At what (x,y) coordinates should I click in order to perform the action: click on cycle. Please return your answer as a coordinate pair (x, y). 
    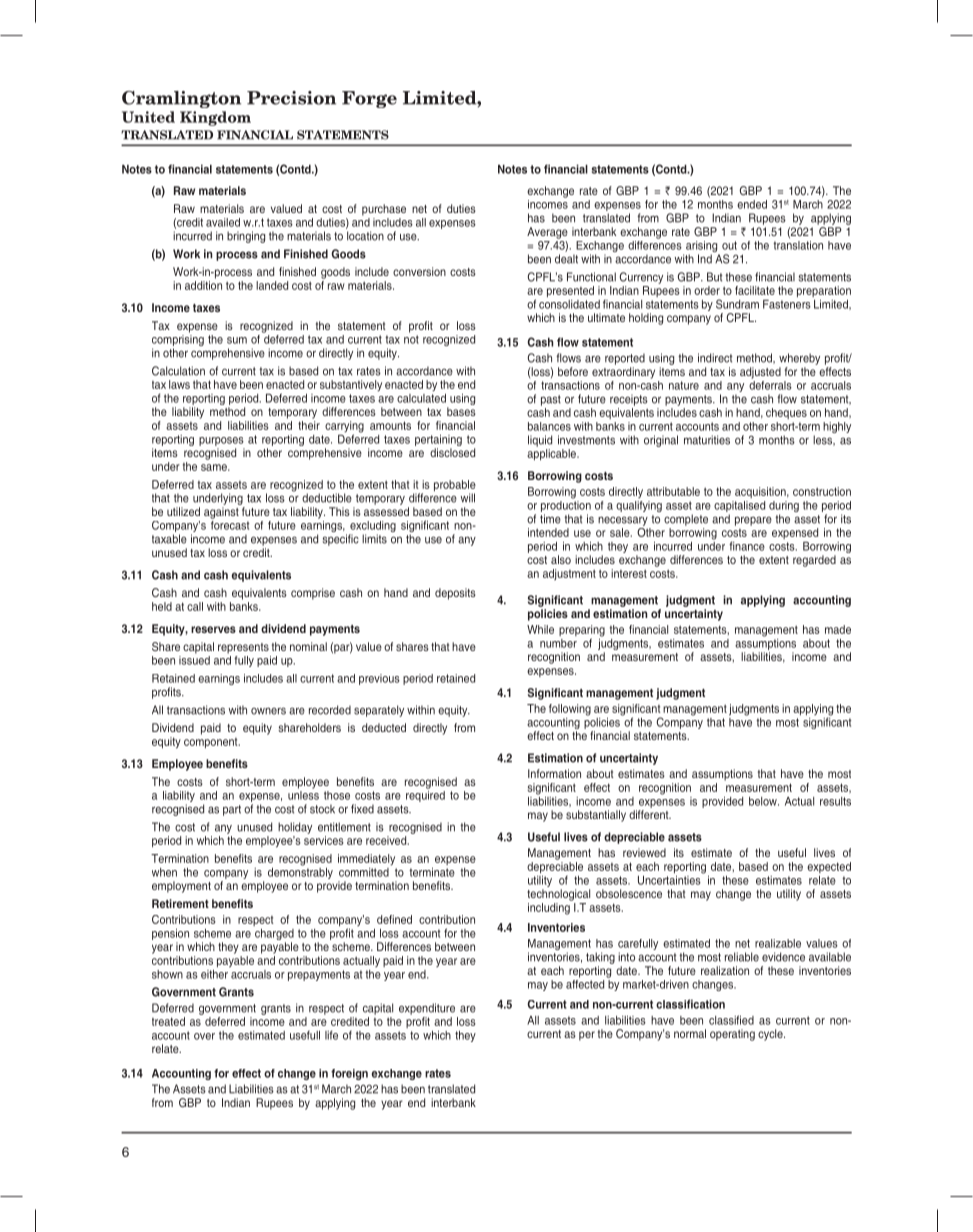
    Looking at the image, I should click on (771, 1035).
